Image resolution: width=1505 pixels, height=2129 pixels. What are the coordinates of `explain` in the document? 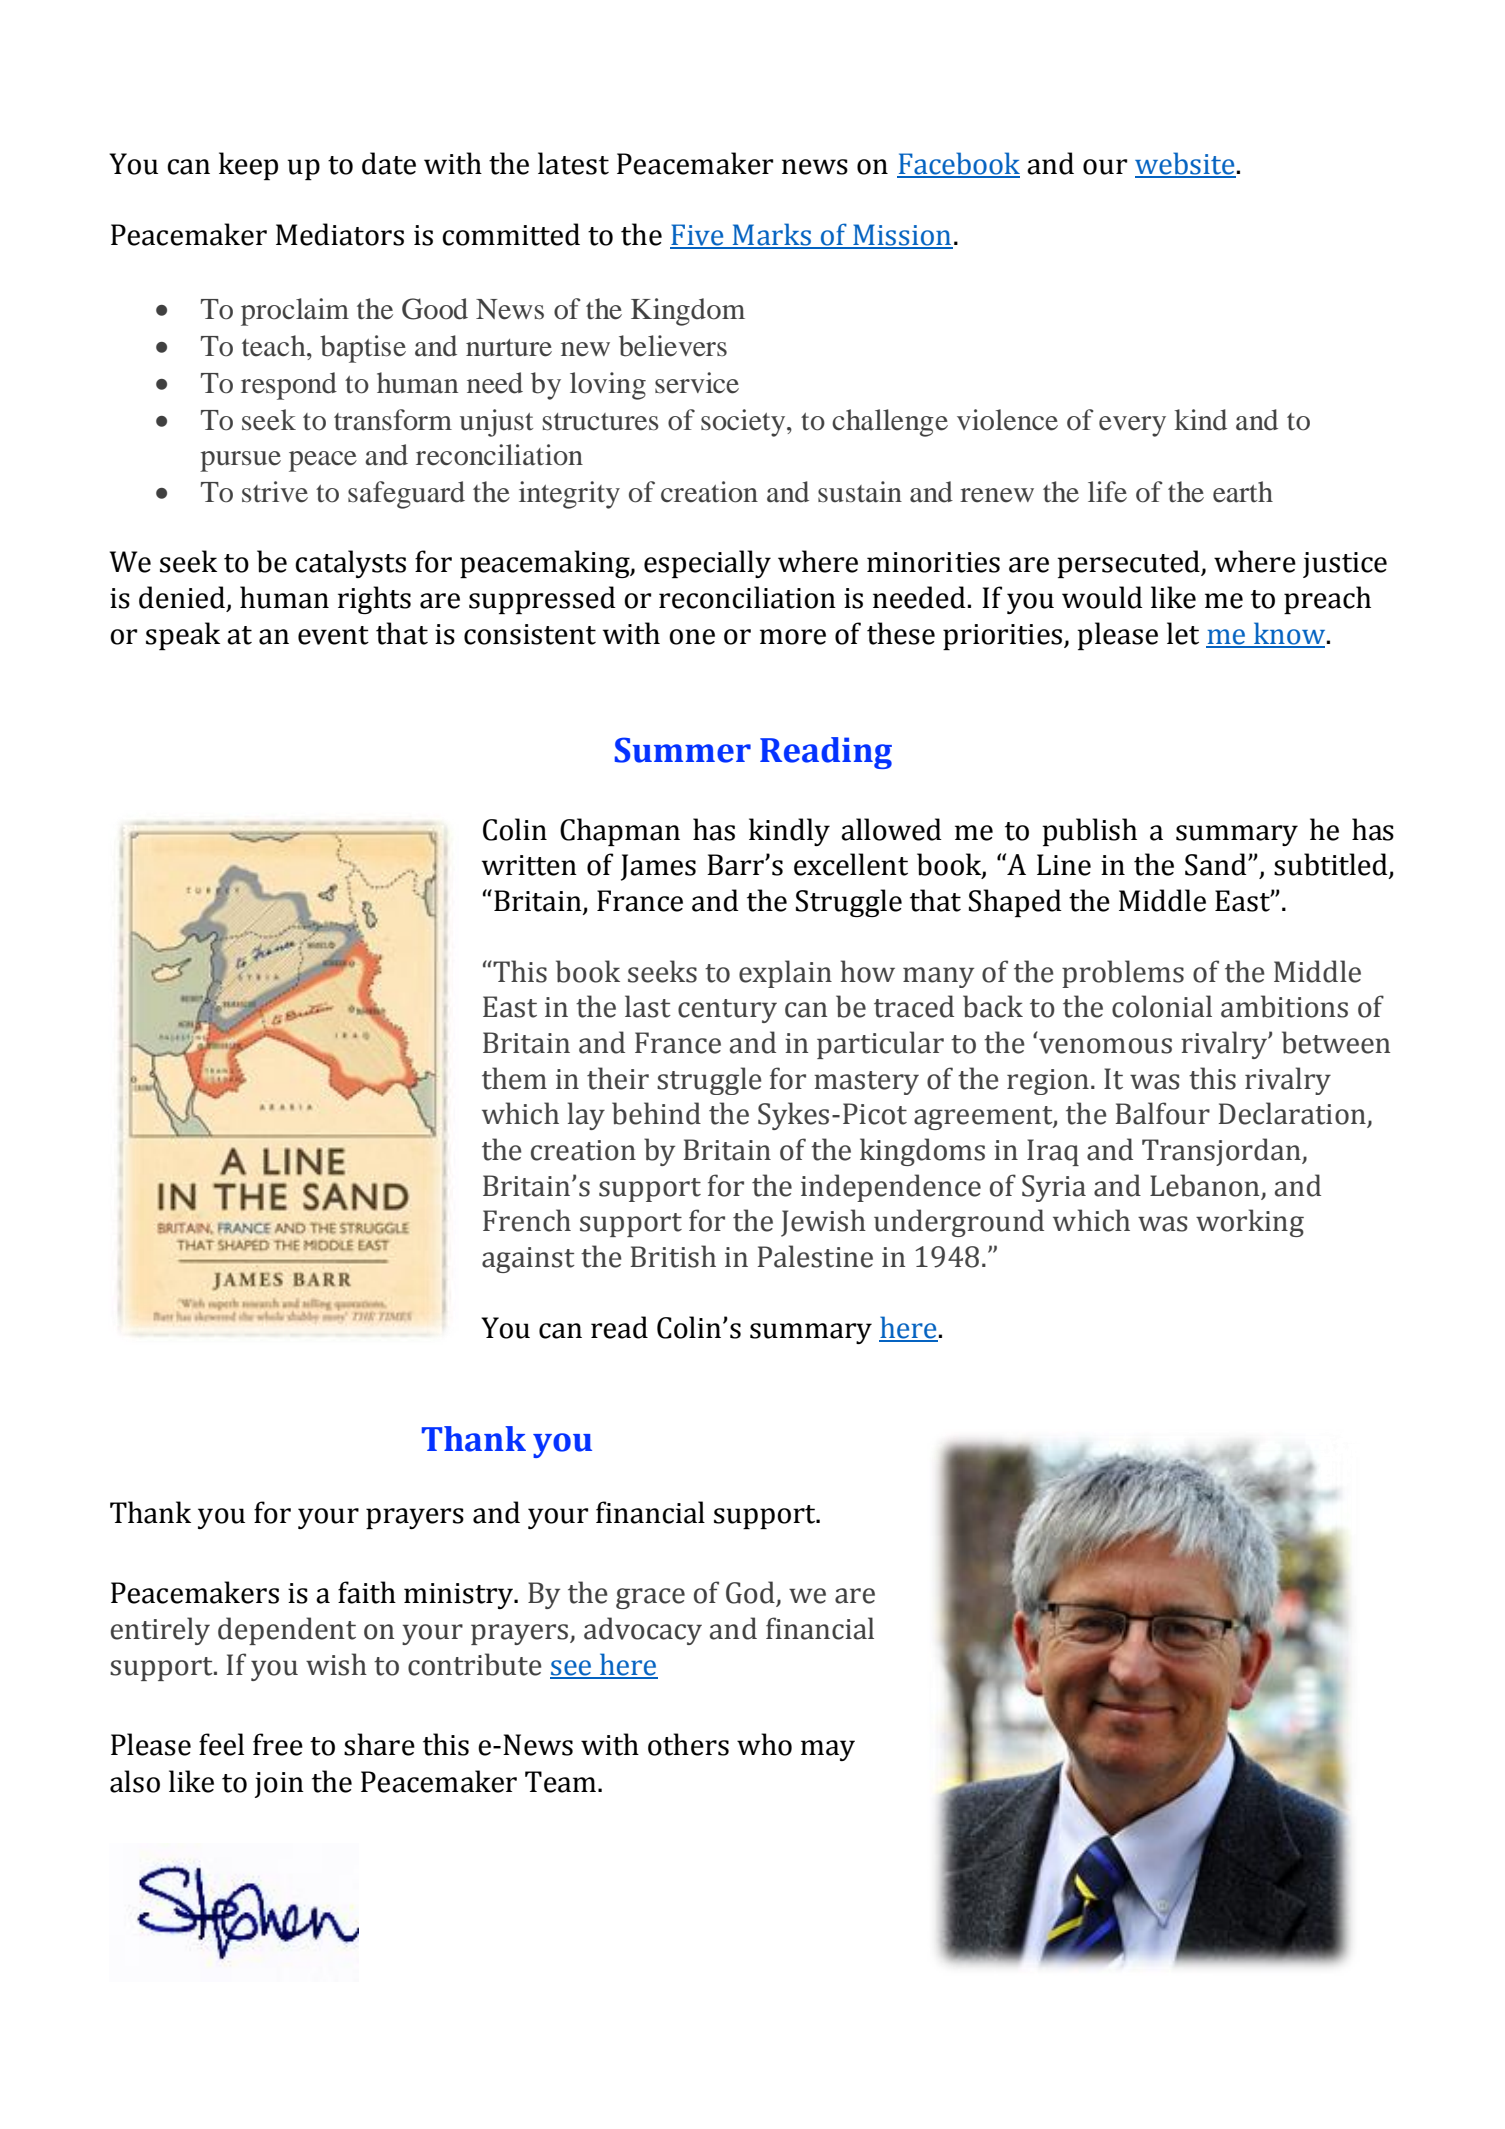 It's located at (785, 974).
